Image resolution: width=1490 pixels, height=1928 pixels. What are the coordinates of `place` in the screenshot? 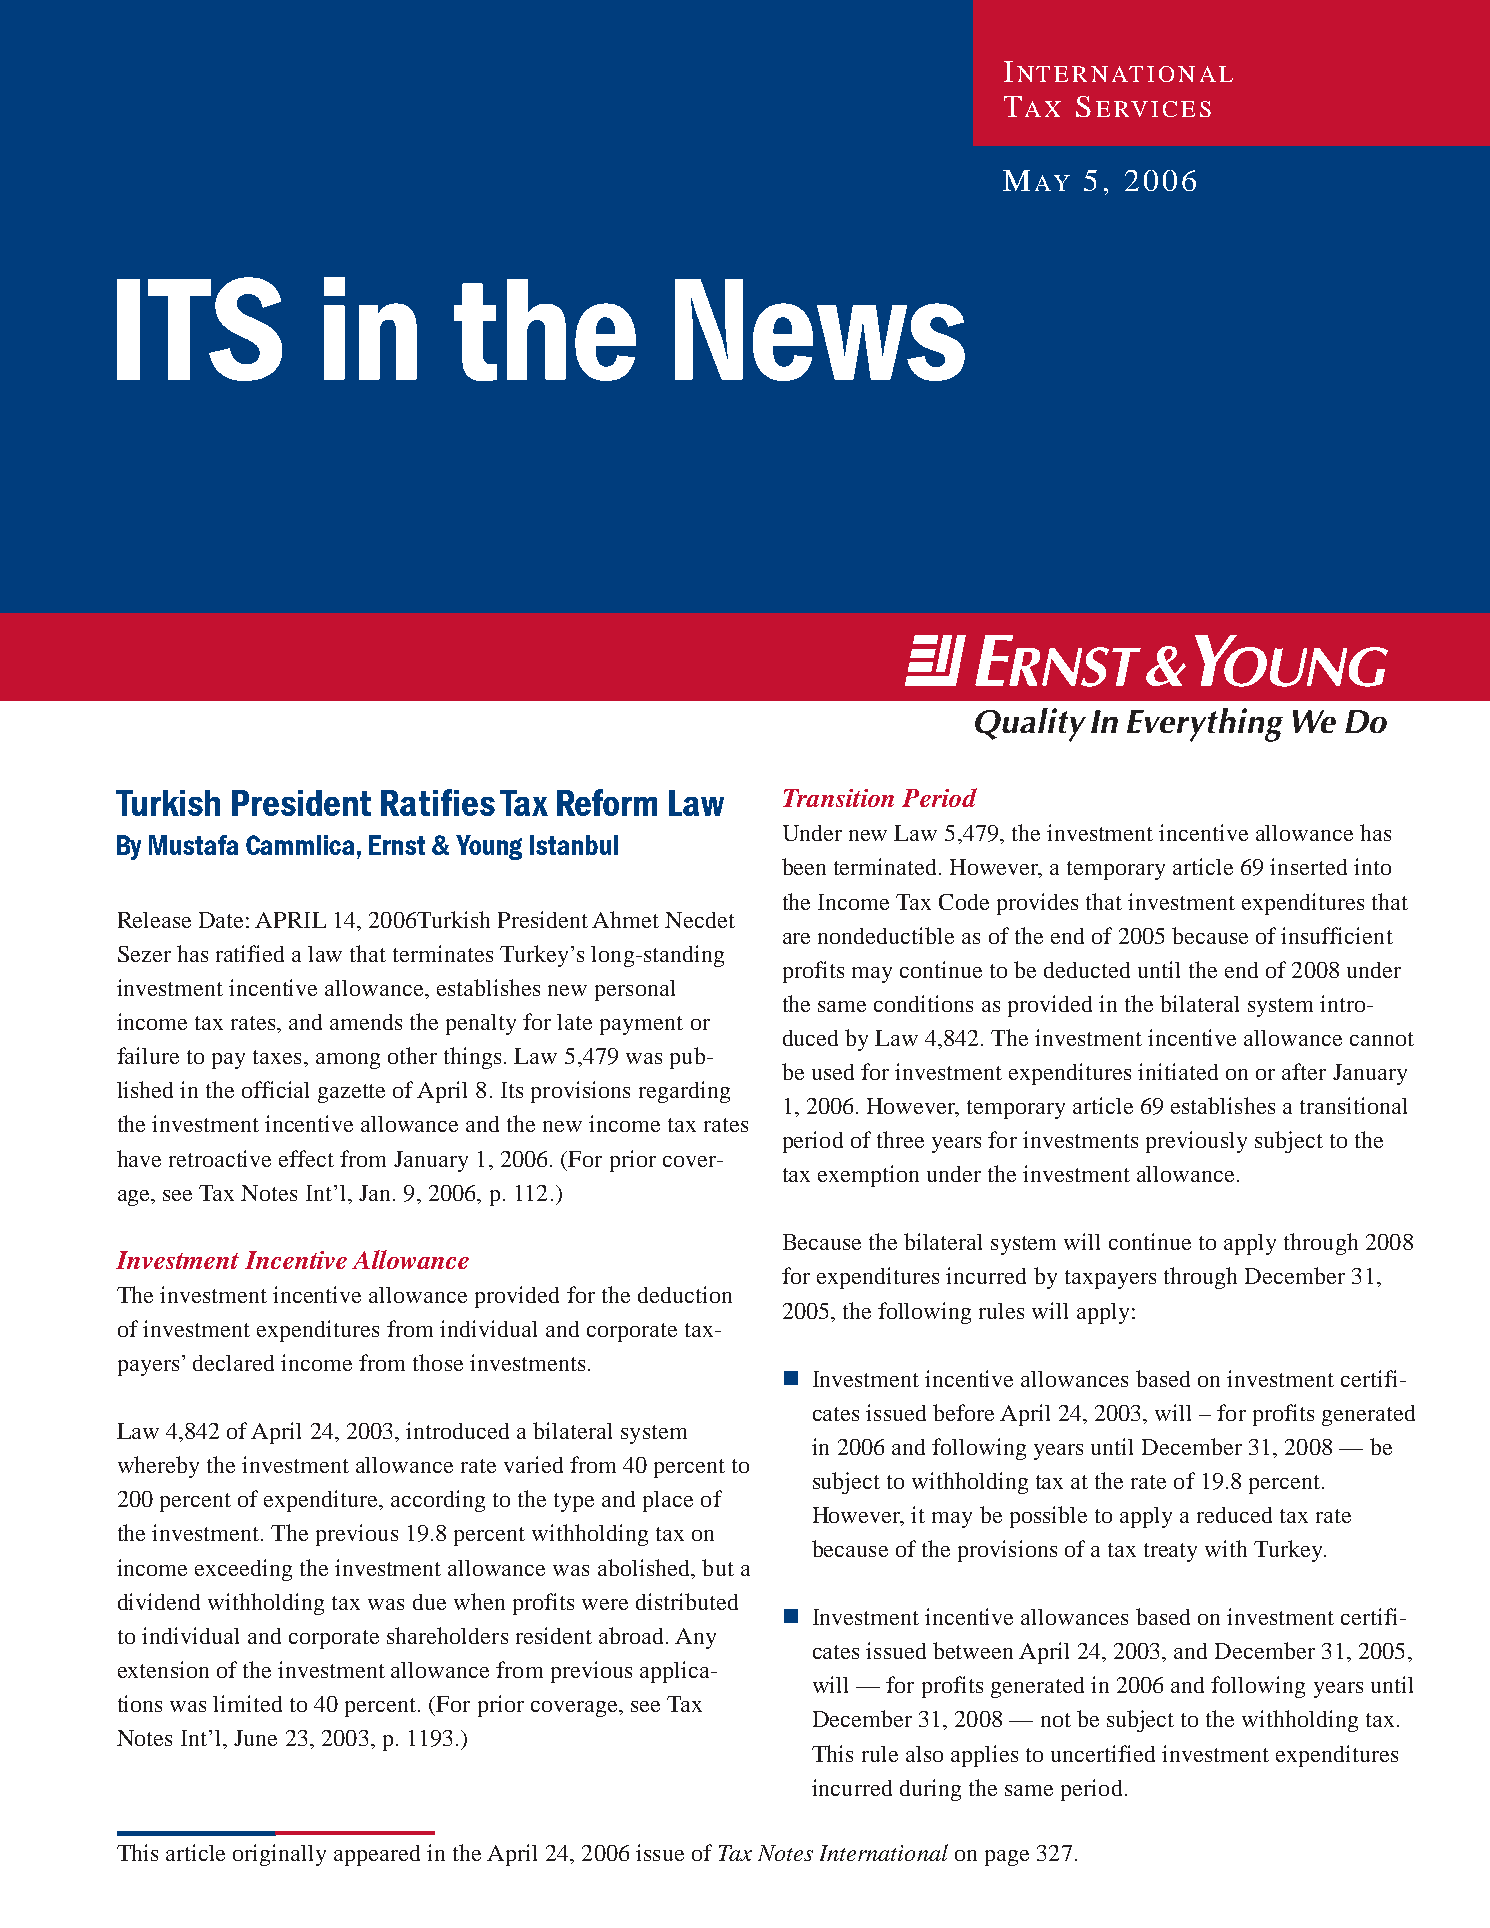 It's located at (668, 1501).
